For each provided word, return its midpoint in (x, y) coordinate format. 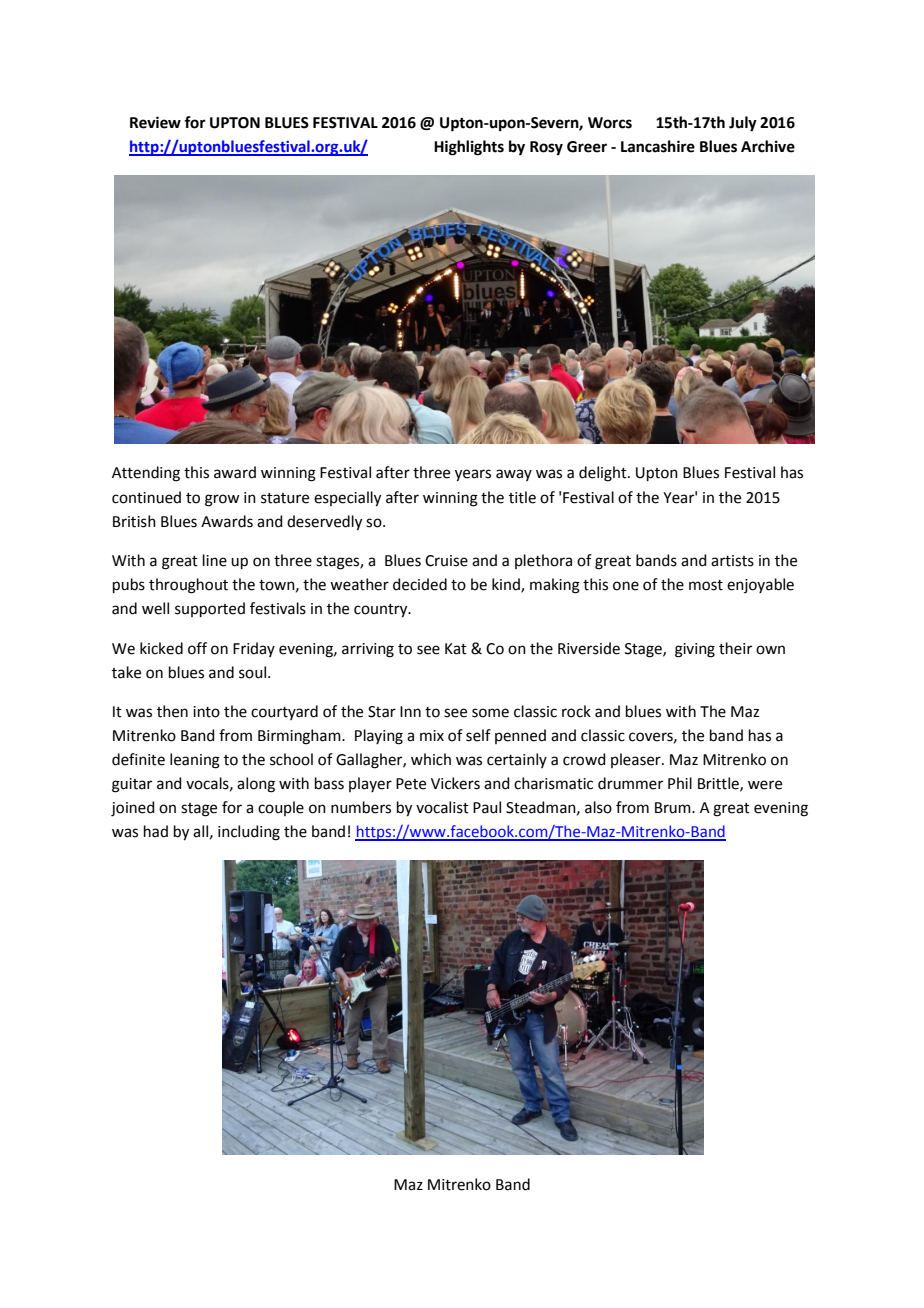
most (706, 585)
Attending (146, 474)
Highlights (469, 148)
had (156, 831)
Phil (680, 783)
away (514, 475)
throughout (188, 586)
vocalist (442, 807)
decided (420, 584)
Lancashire (658, 146)
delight (604, 474)
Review (155, 122)
